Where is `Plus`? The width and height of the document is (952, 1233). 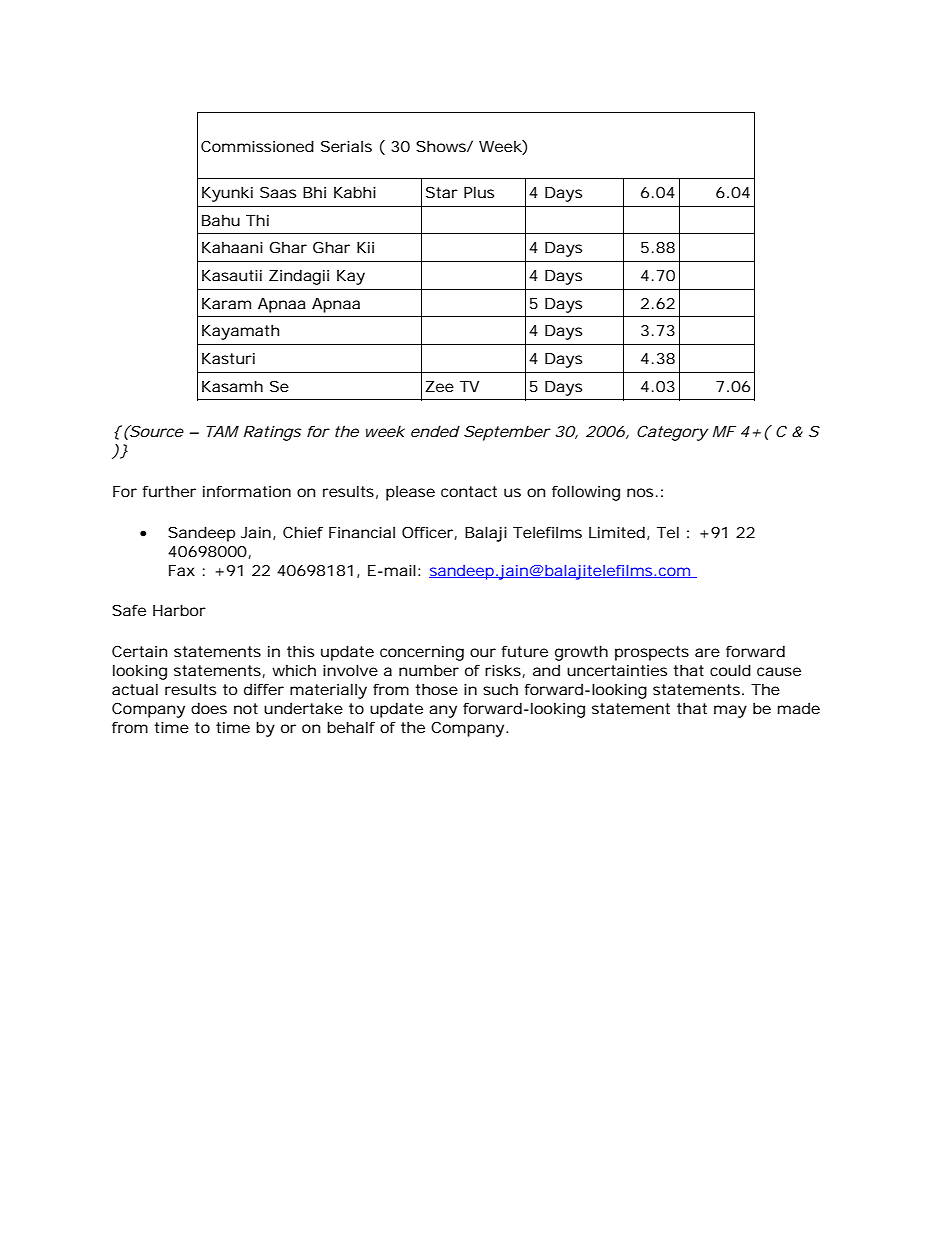 Plus is located at coordinates (479, 192).
